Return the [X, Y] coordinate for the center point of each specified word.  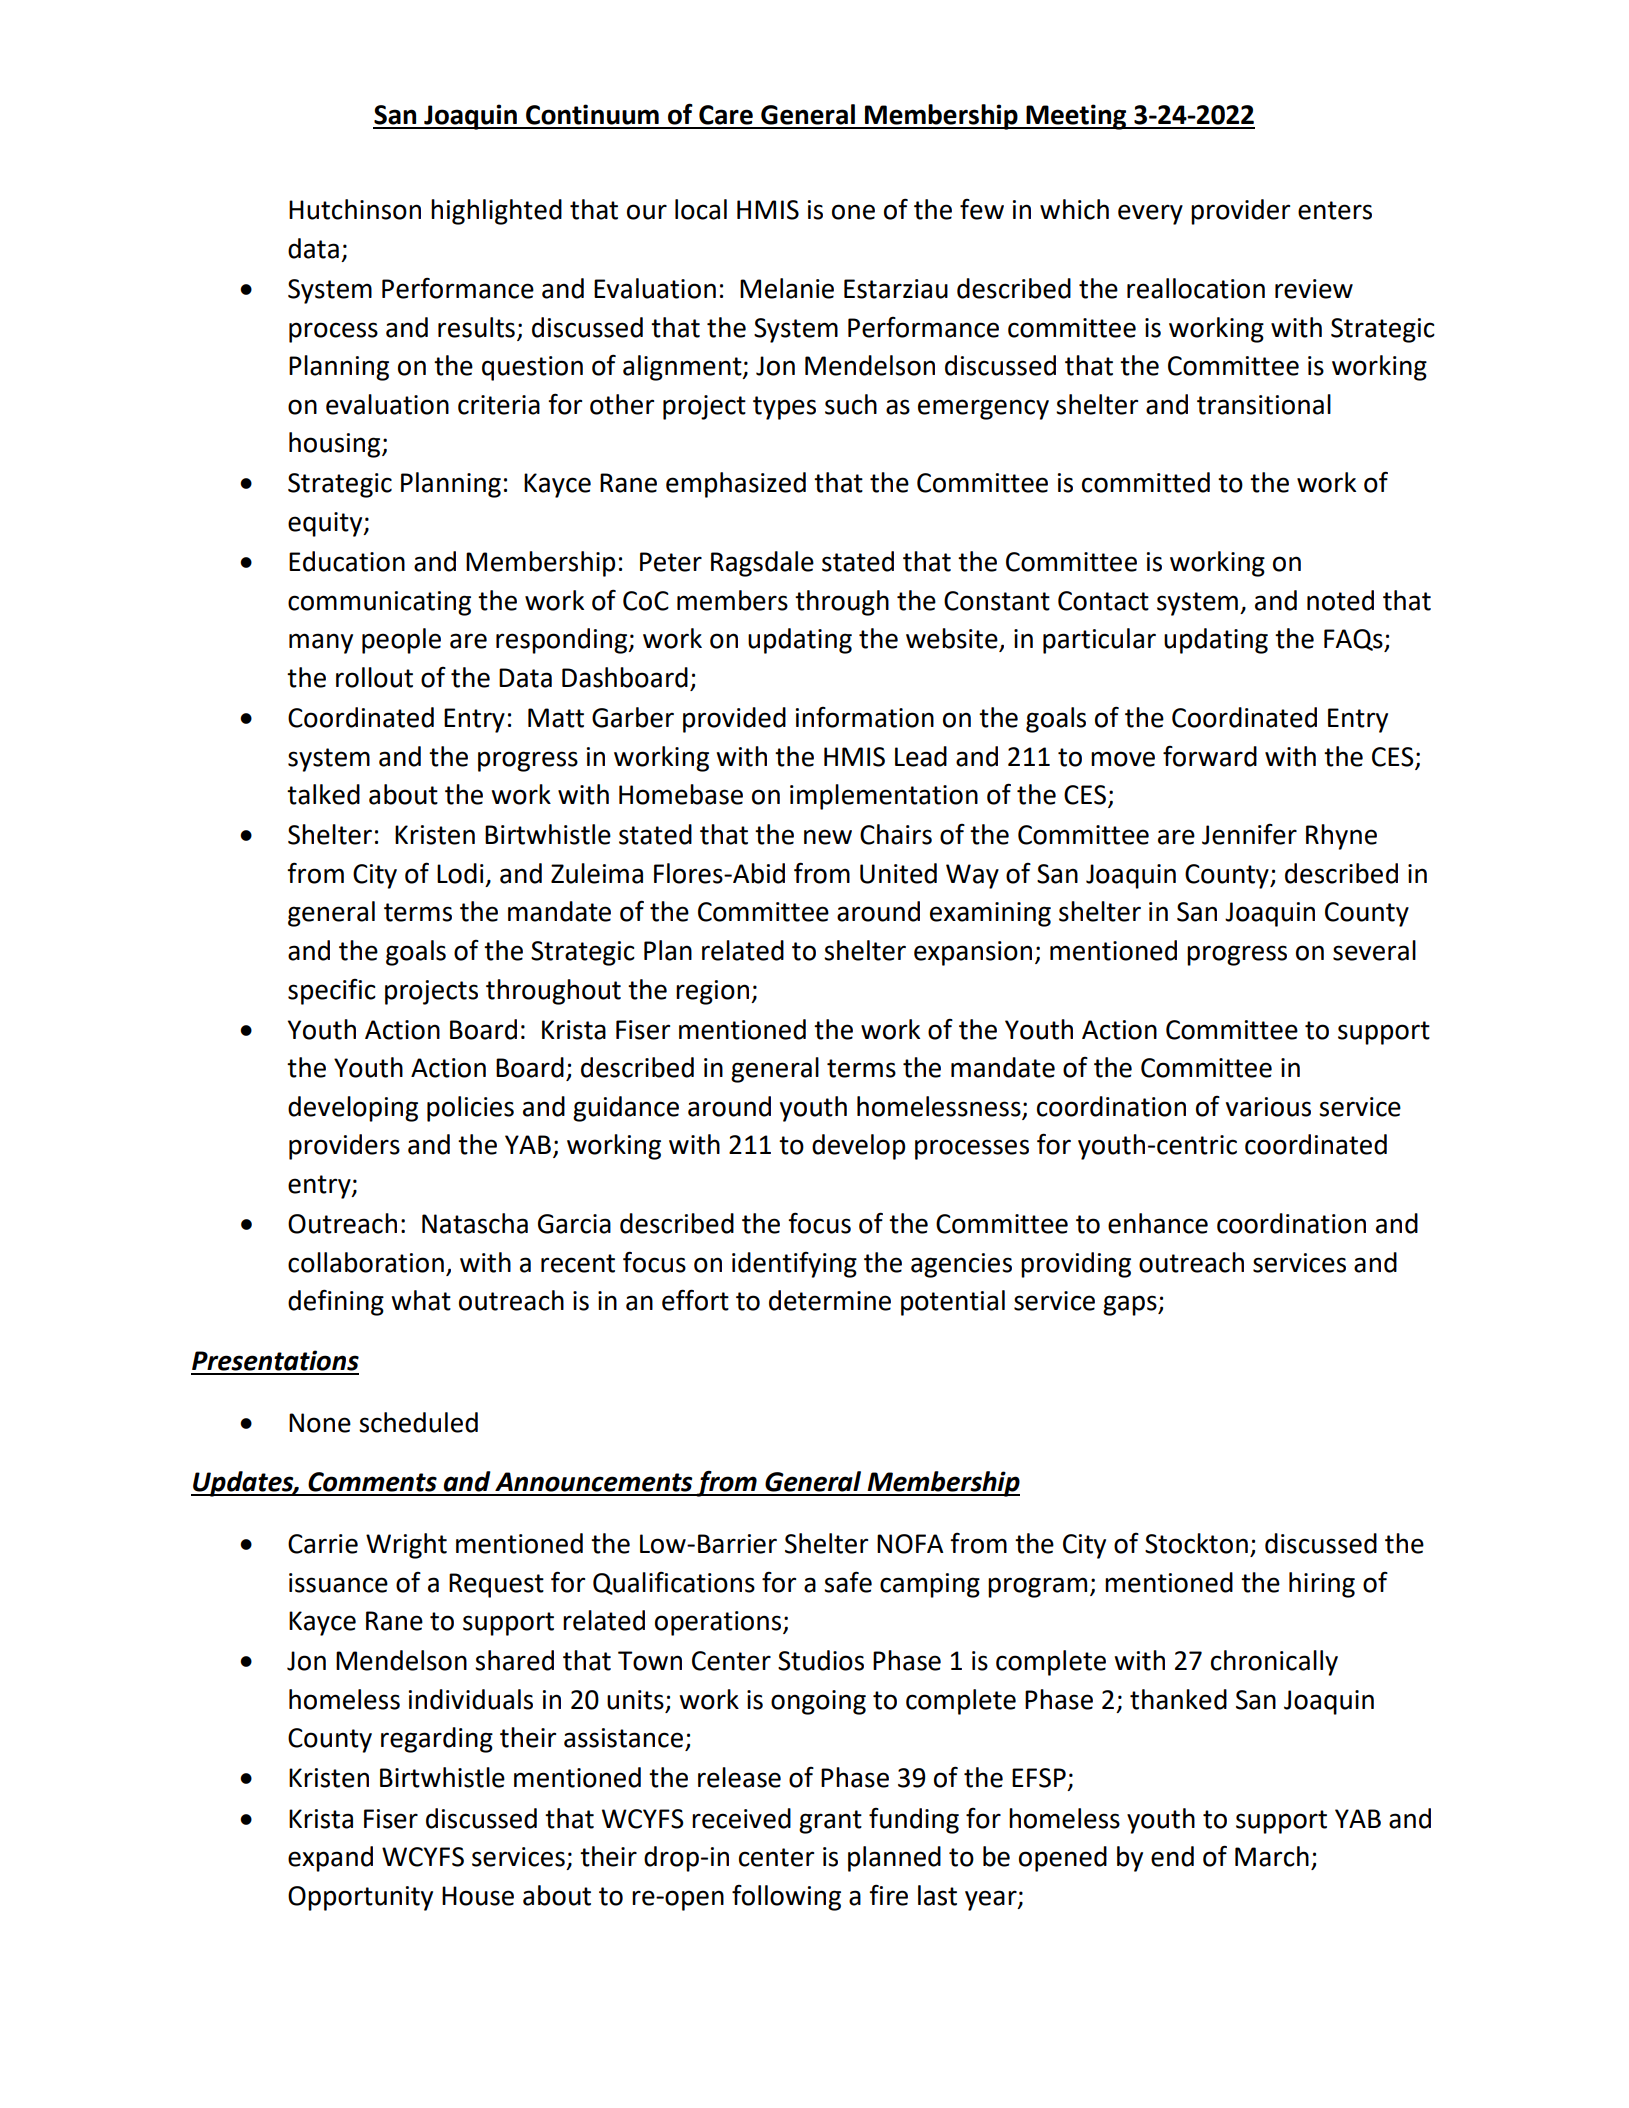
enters [1335, 210]
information [865, 717]
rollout [374, 677]
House [478, 1896]
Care [726, 115]
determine [830, 1300]
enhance [1158, 1223]
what [421, 1300]
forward [1210, 756]
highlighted [496, 212]
